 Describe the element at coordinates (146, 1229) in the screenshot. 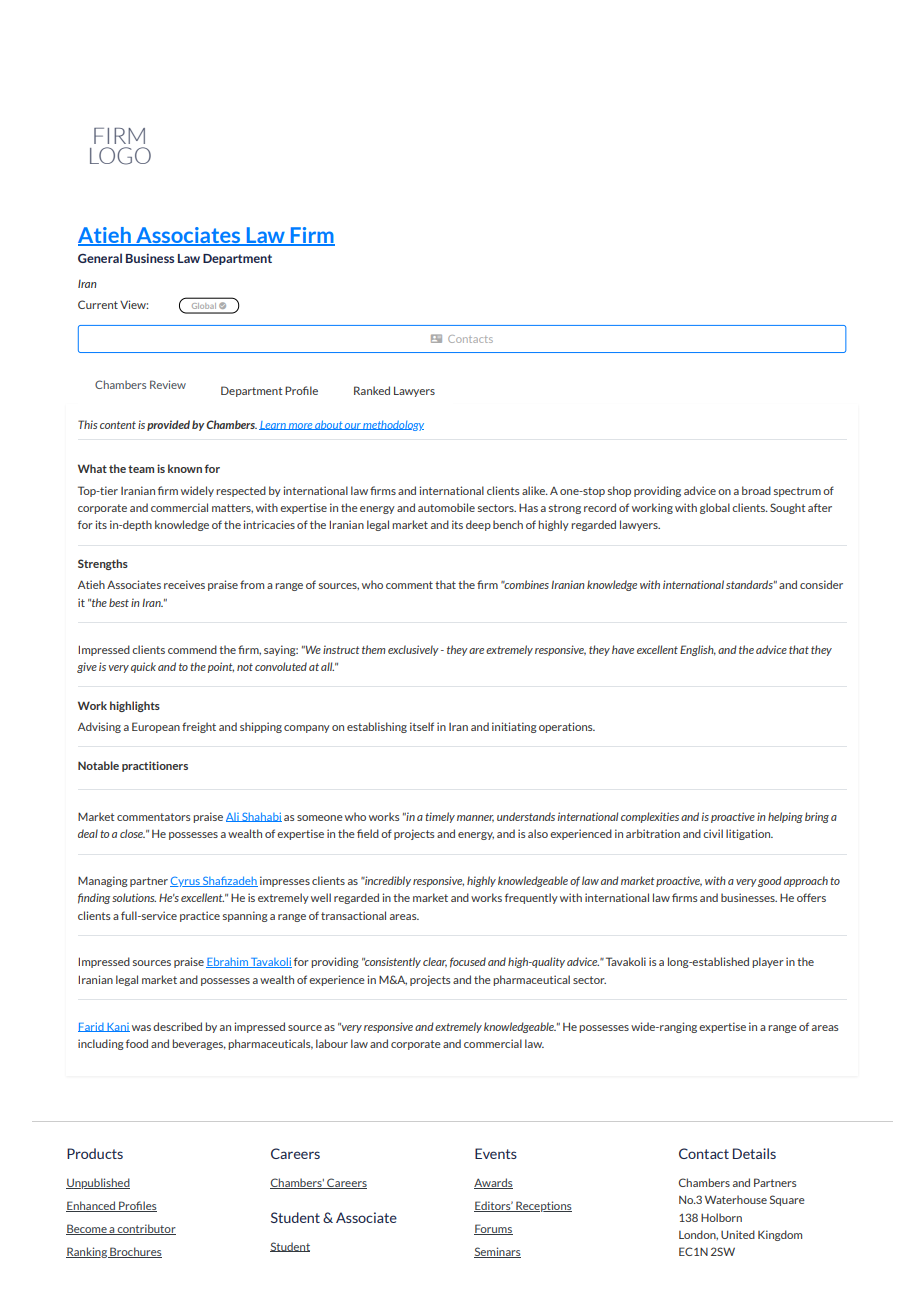

I see `contributor` at that location.
